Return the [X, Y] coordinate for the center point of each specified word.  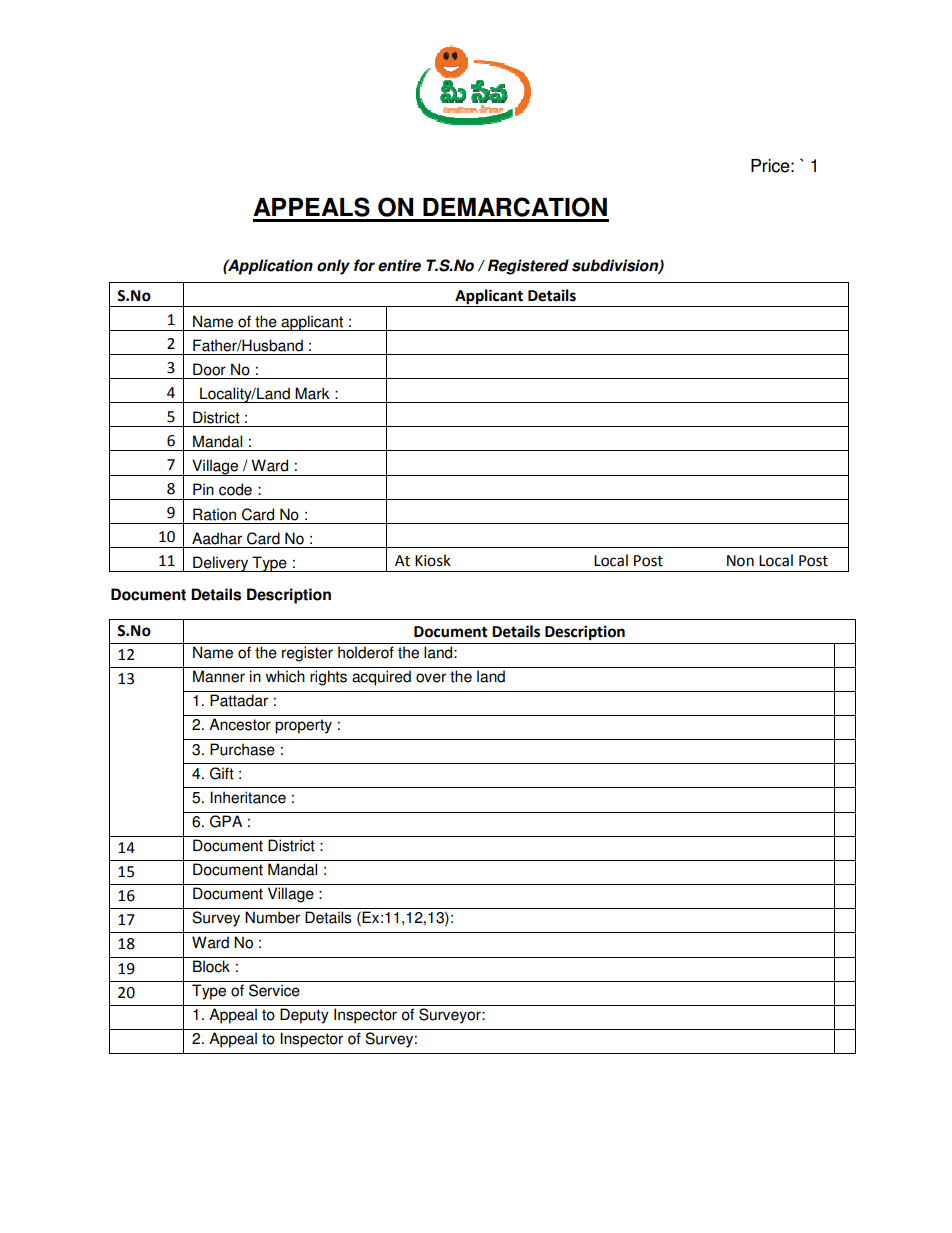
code [235, 489]
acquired [381, 678]
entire [399, 265]
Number [272, 917]
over [431, 678]
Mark [312, 393]
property [303, 726]
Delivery [221, 564]
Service [274, 990]
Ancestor [240, 724]
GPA [226, 821]
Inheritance [248, 797]
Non [740, 561]
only [333, 267]
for [364, 265]
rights [328, 678]
